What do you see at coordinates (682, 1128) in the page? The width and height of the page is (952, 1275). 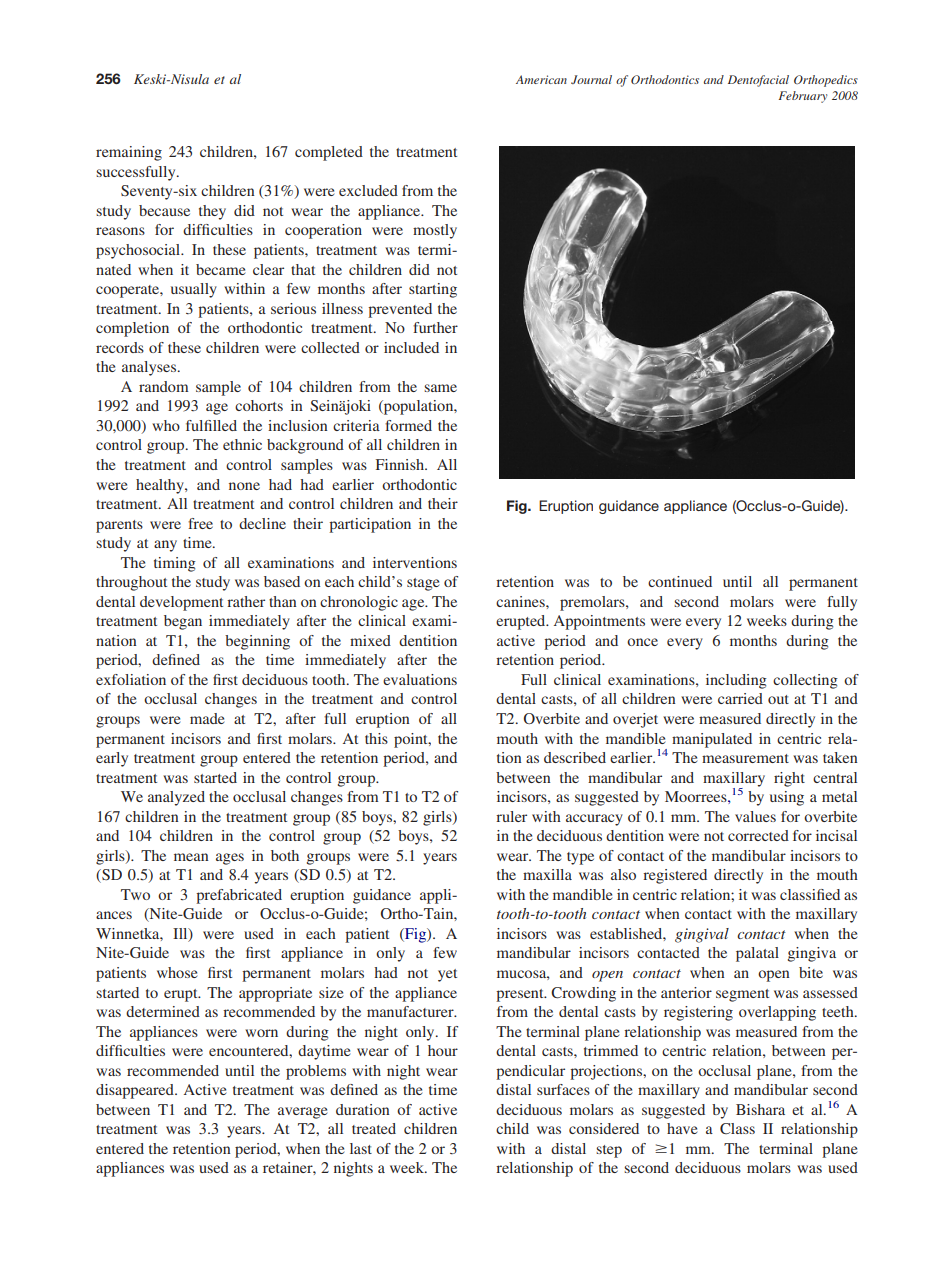 I see `have` at bounding box center [682, 1128].
